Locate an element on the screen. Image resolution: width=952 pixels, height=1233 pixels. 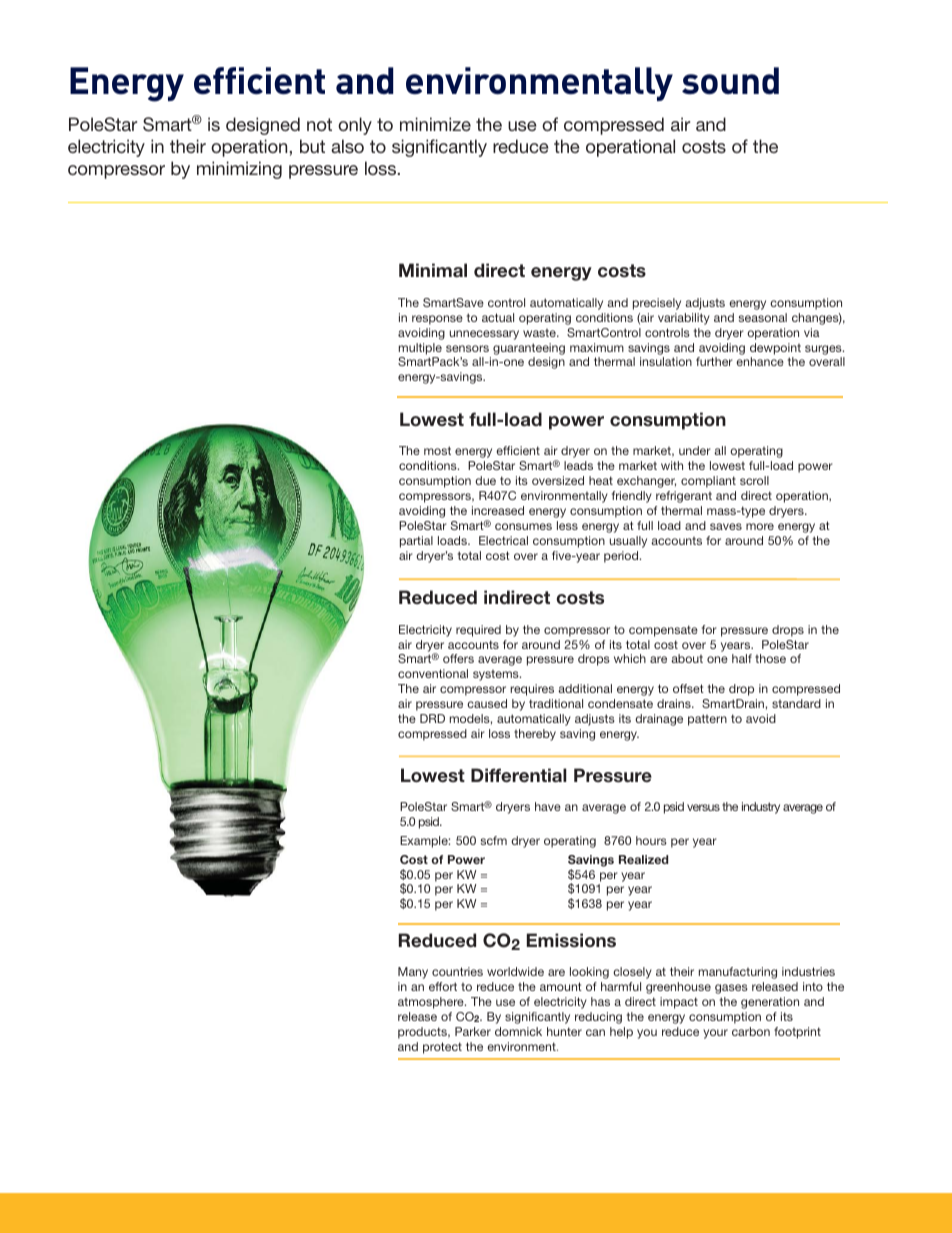
minimize is located at coordinates (435, 124).
